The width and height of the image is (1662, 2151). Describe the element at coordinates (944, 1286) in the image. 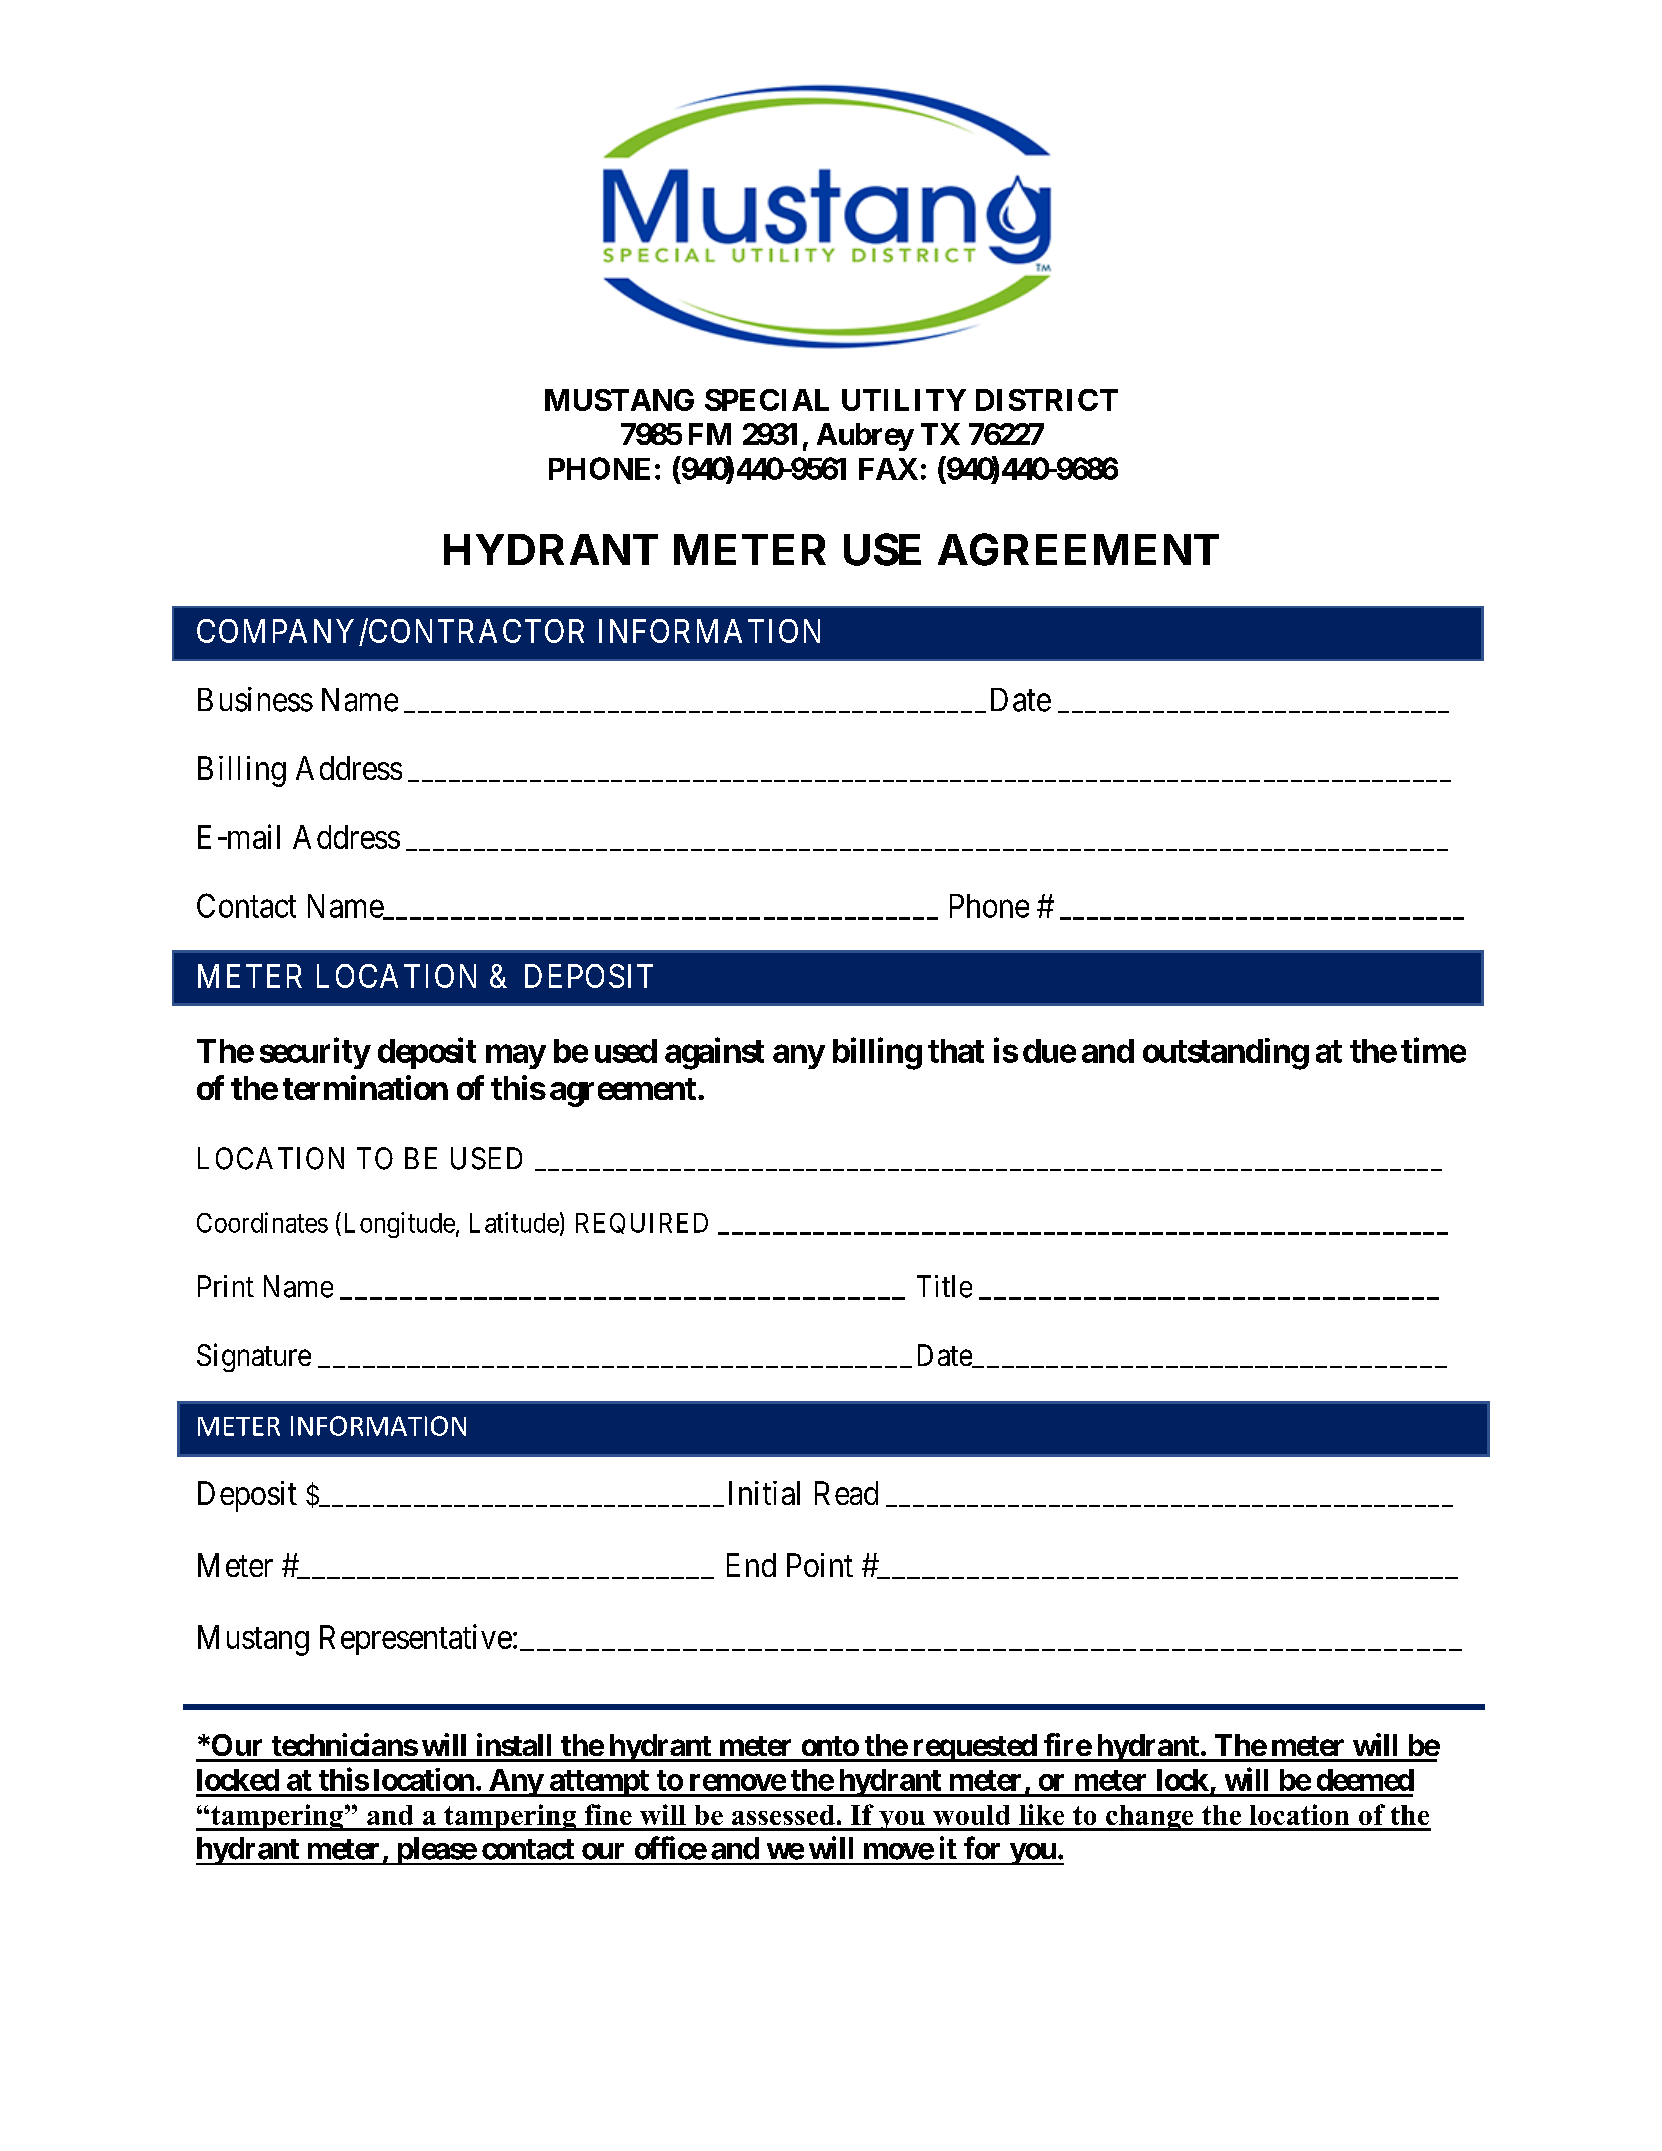

I see `Title` at that location.
